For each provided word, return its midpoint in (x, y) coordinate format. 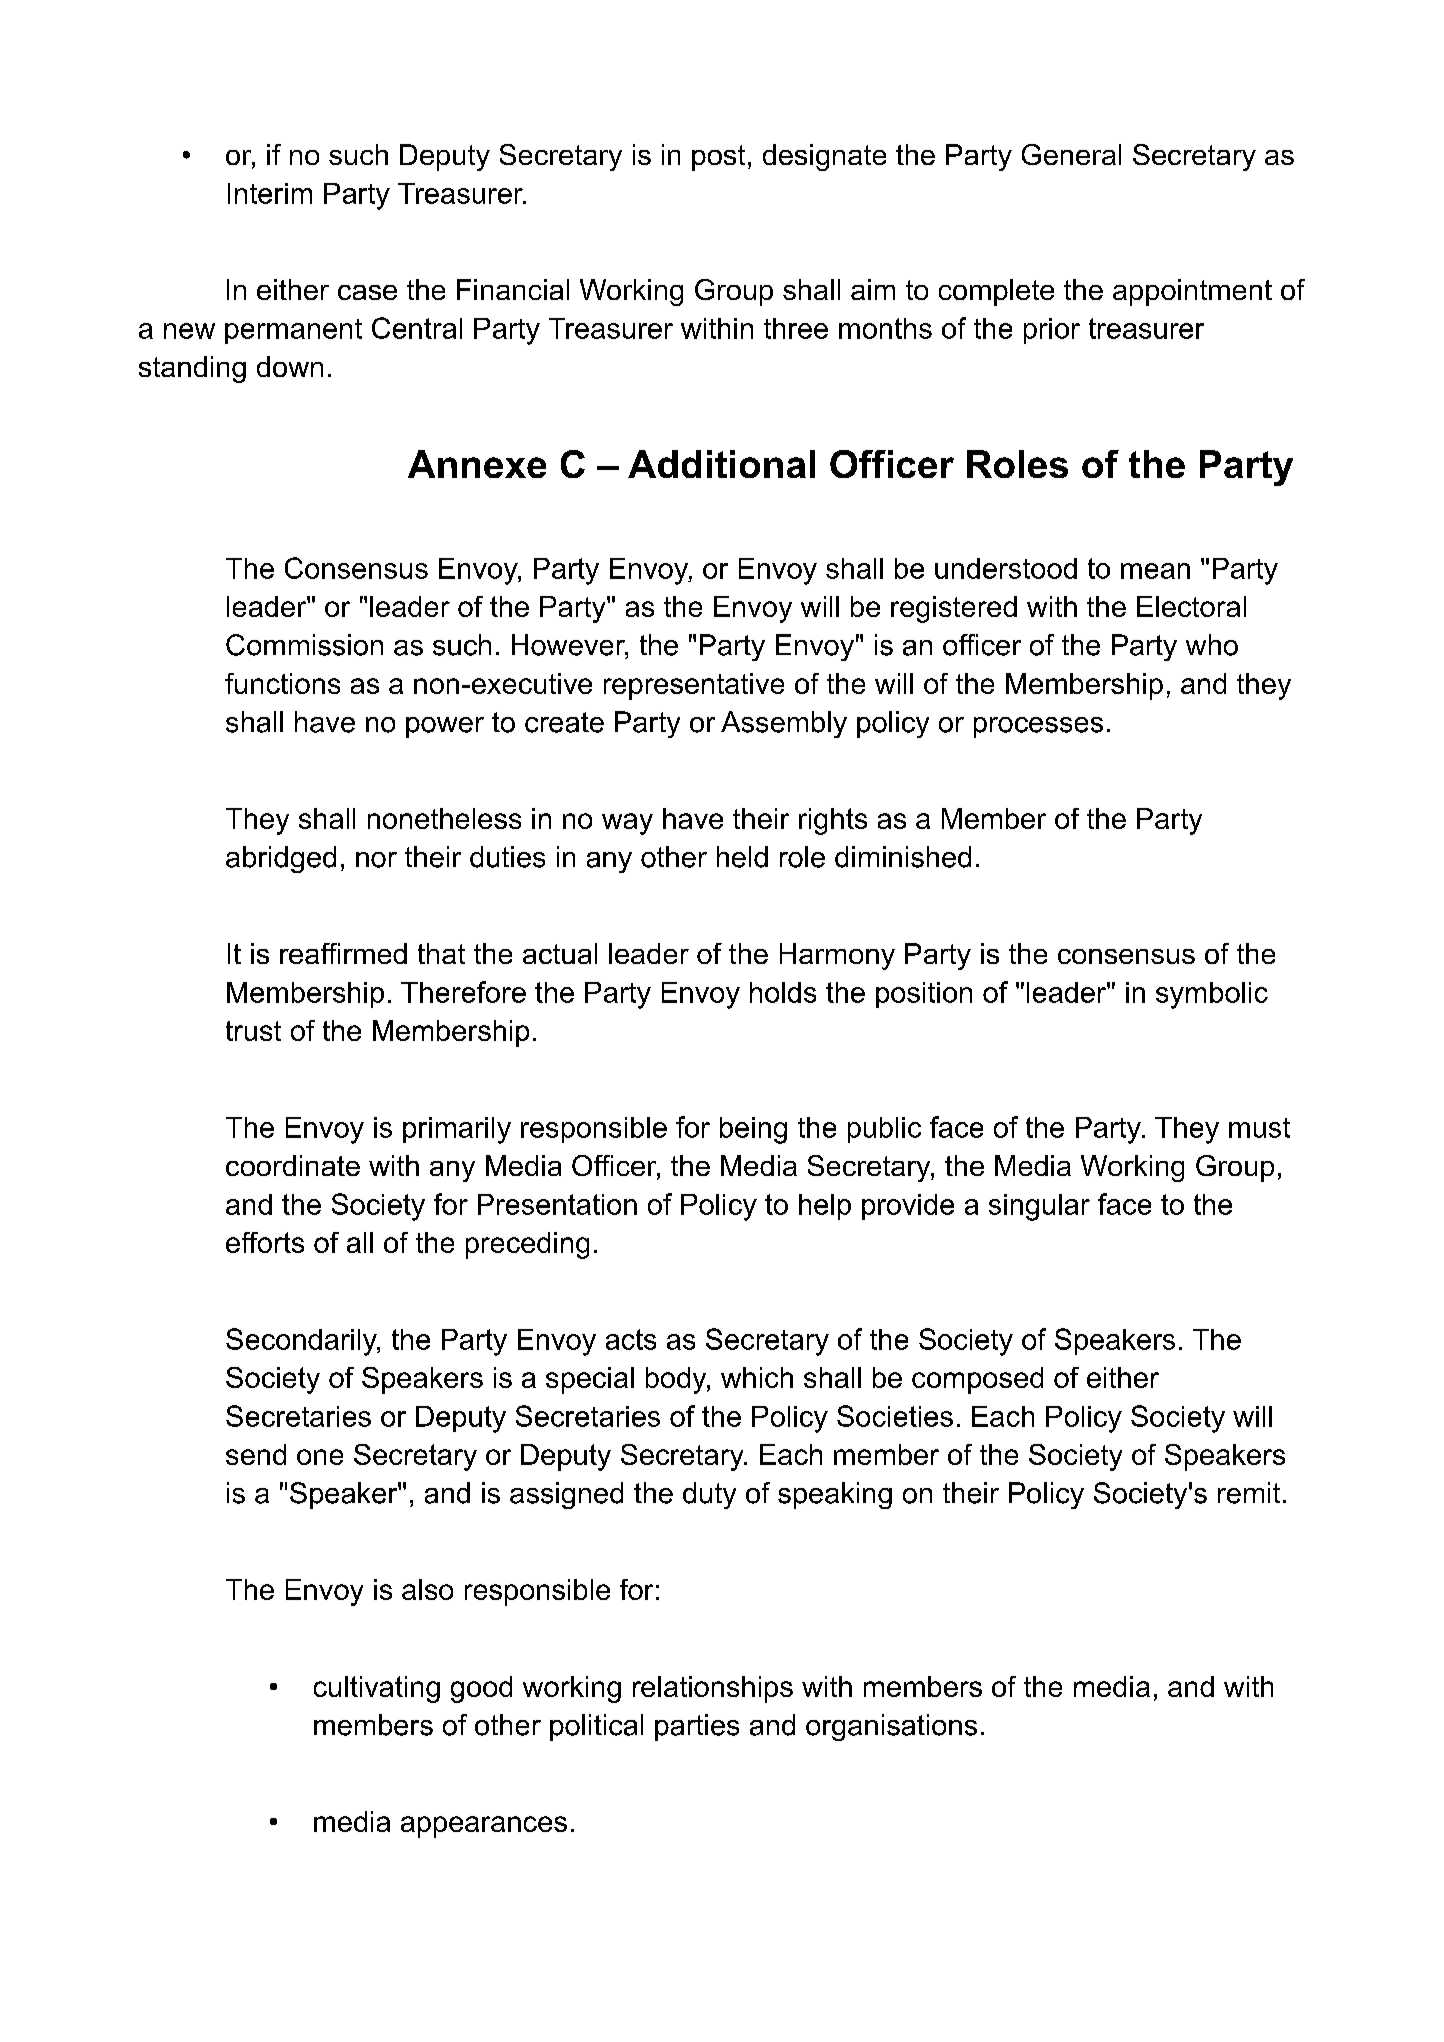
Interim (270, 193)
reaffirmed (343, 953)
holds (783, 992)
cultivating (377, 1689)
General (1071, 154)
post (718, 158)
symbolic (1212, 995)
